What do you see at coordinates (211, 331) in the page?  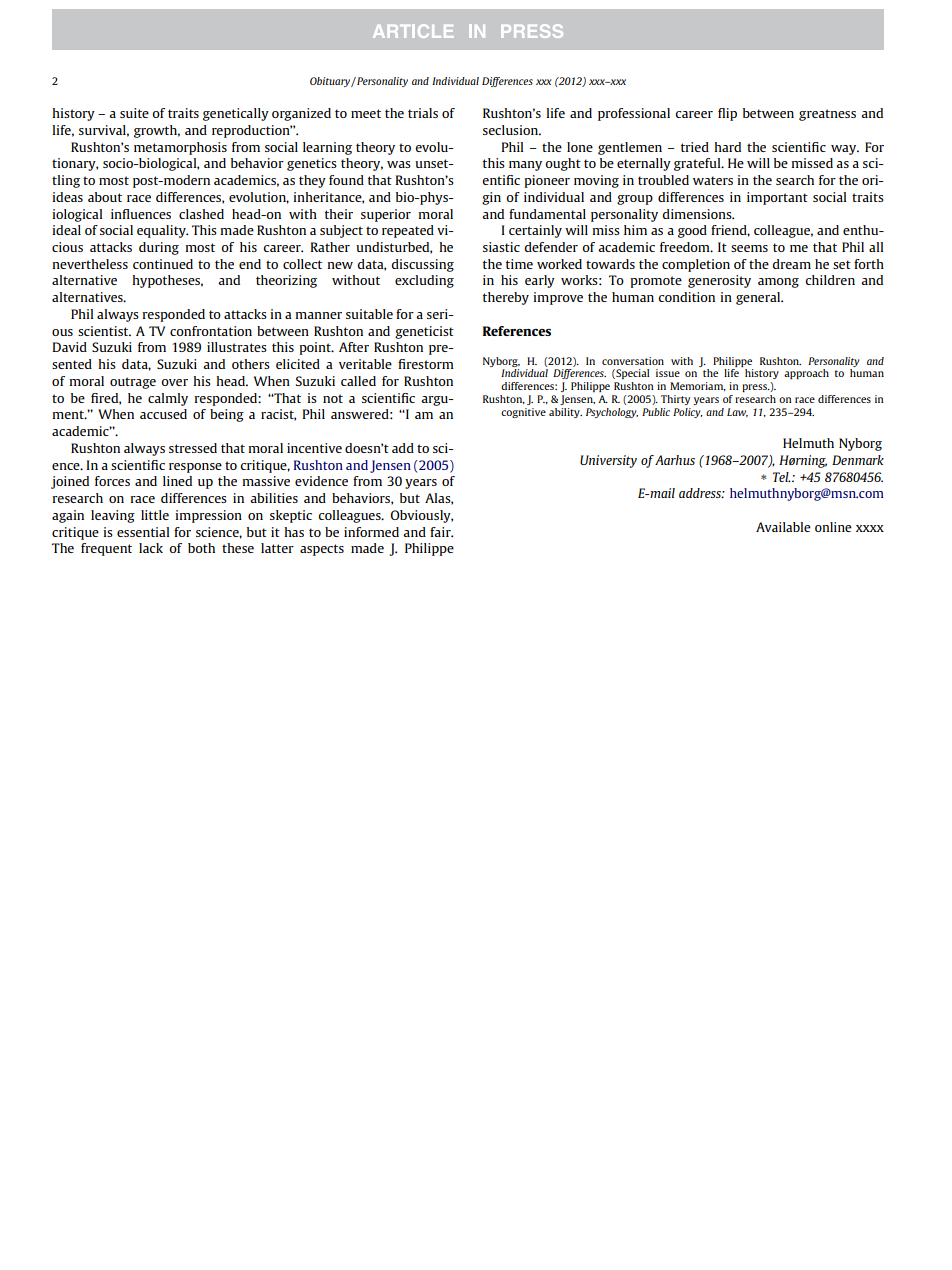 I see `confrontation` at bounding box center [211, 331].
